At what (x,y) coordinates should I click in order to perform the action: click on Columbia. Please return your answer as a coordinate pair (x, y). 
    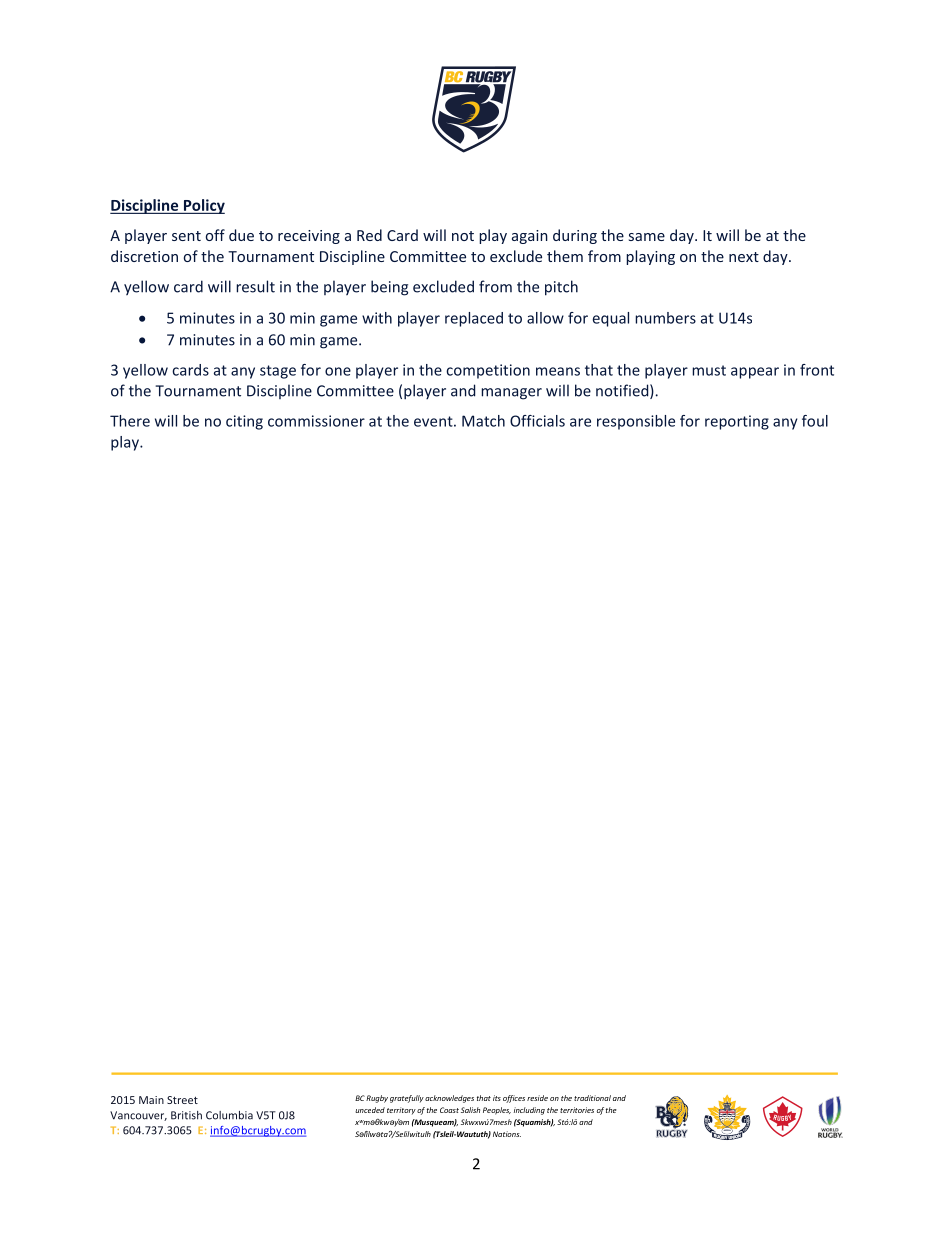
    Looking at the image, I should click on (229, 1115).
